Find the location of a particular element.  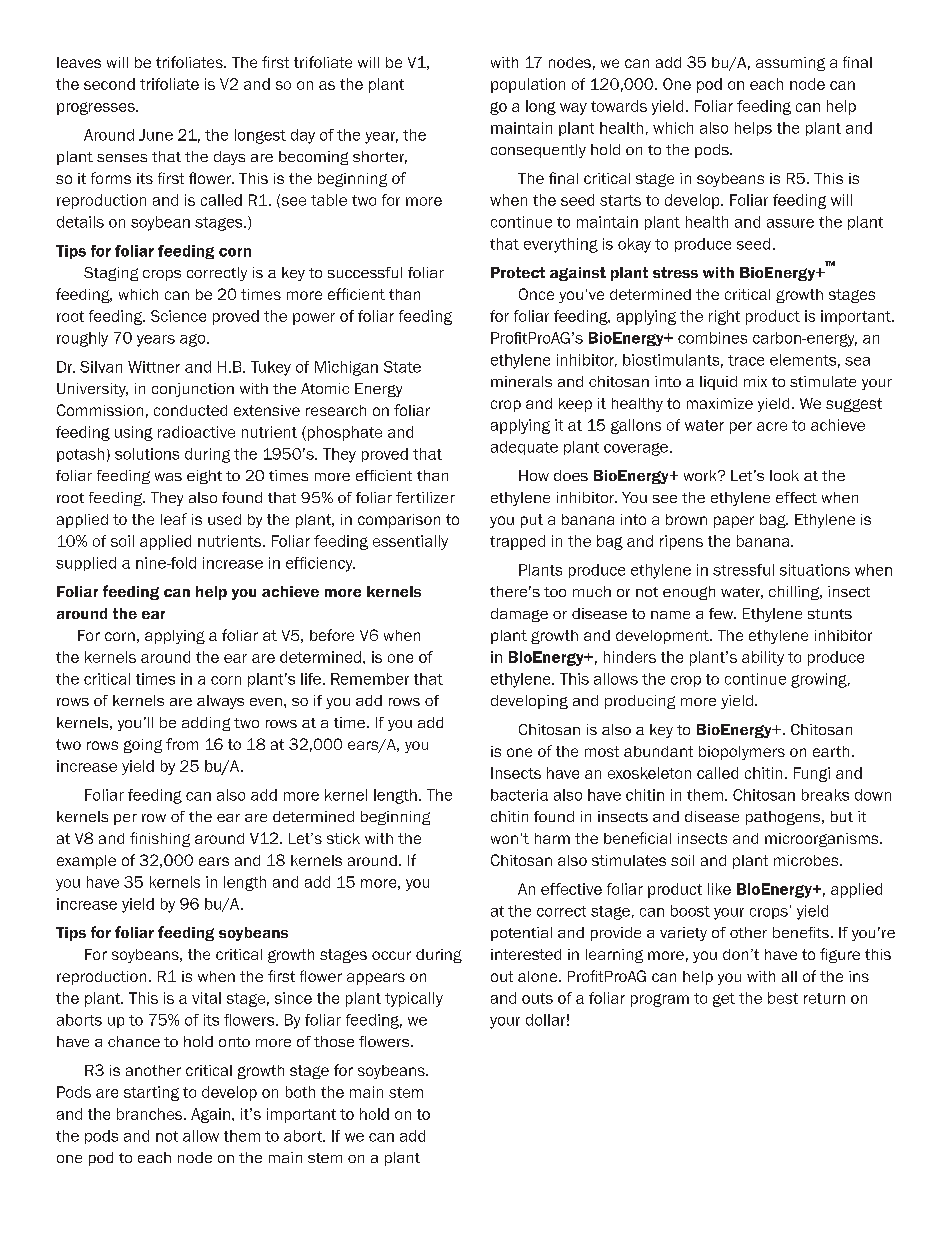

typically is located at coordinates (414, 999).
